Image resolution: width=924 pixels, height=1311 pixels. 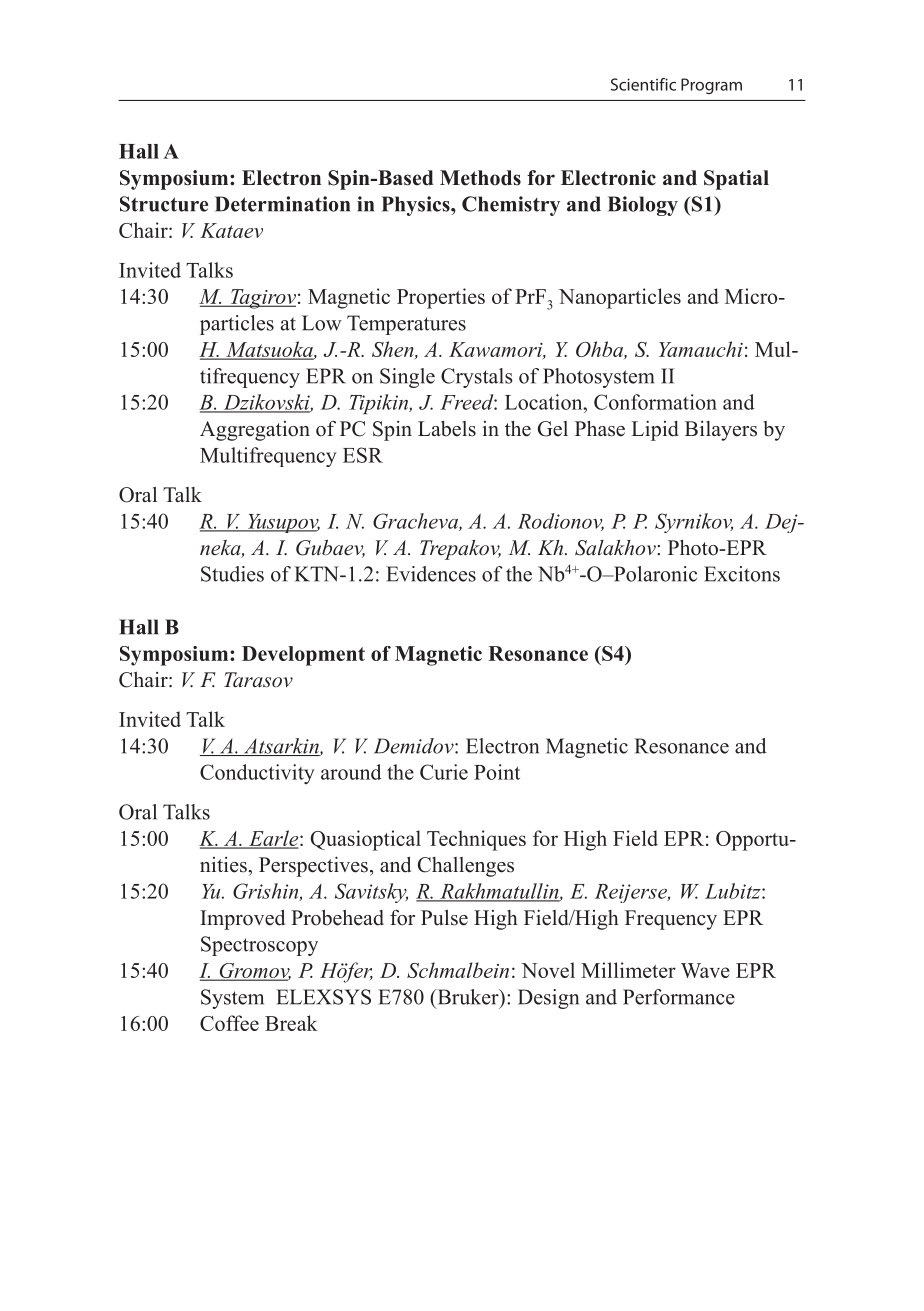 What do you see at coordinates (441, 298) in the document?
I see `Properties` at bounding box center [441, 298].
